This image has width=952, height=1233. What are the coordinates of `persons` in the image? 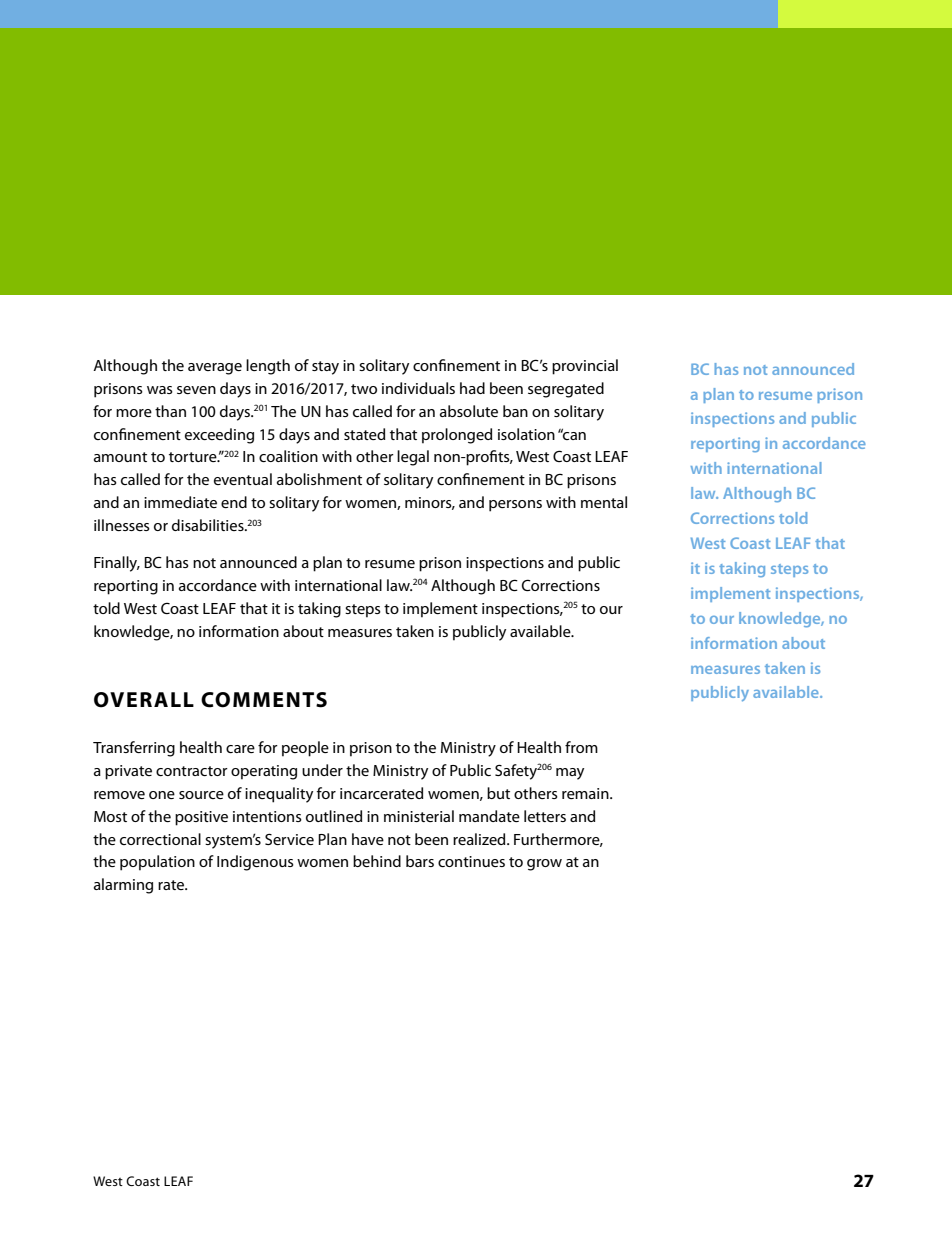 It's located at (515, 506).
